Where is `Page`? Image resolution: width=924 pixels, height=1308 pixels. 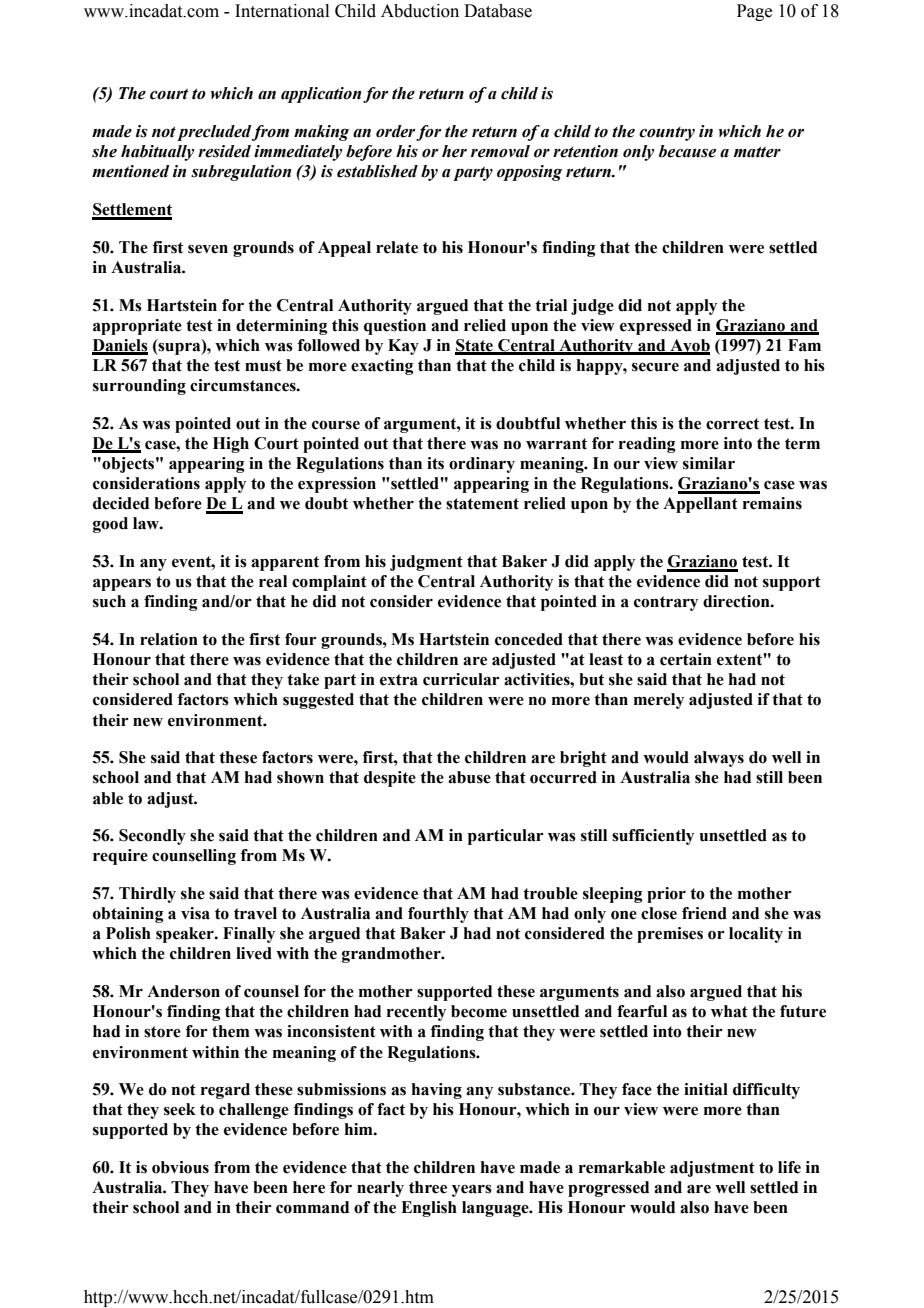 Page is located at coordinates (754, 12).
